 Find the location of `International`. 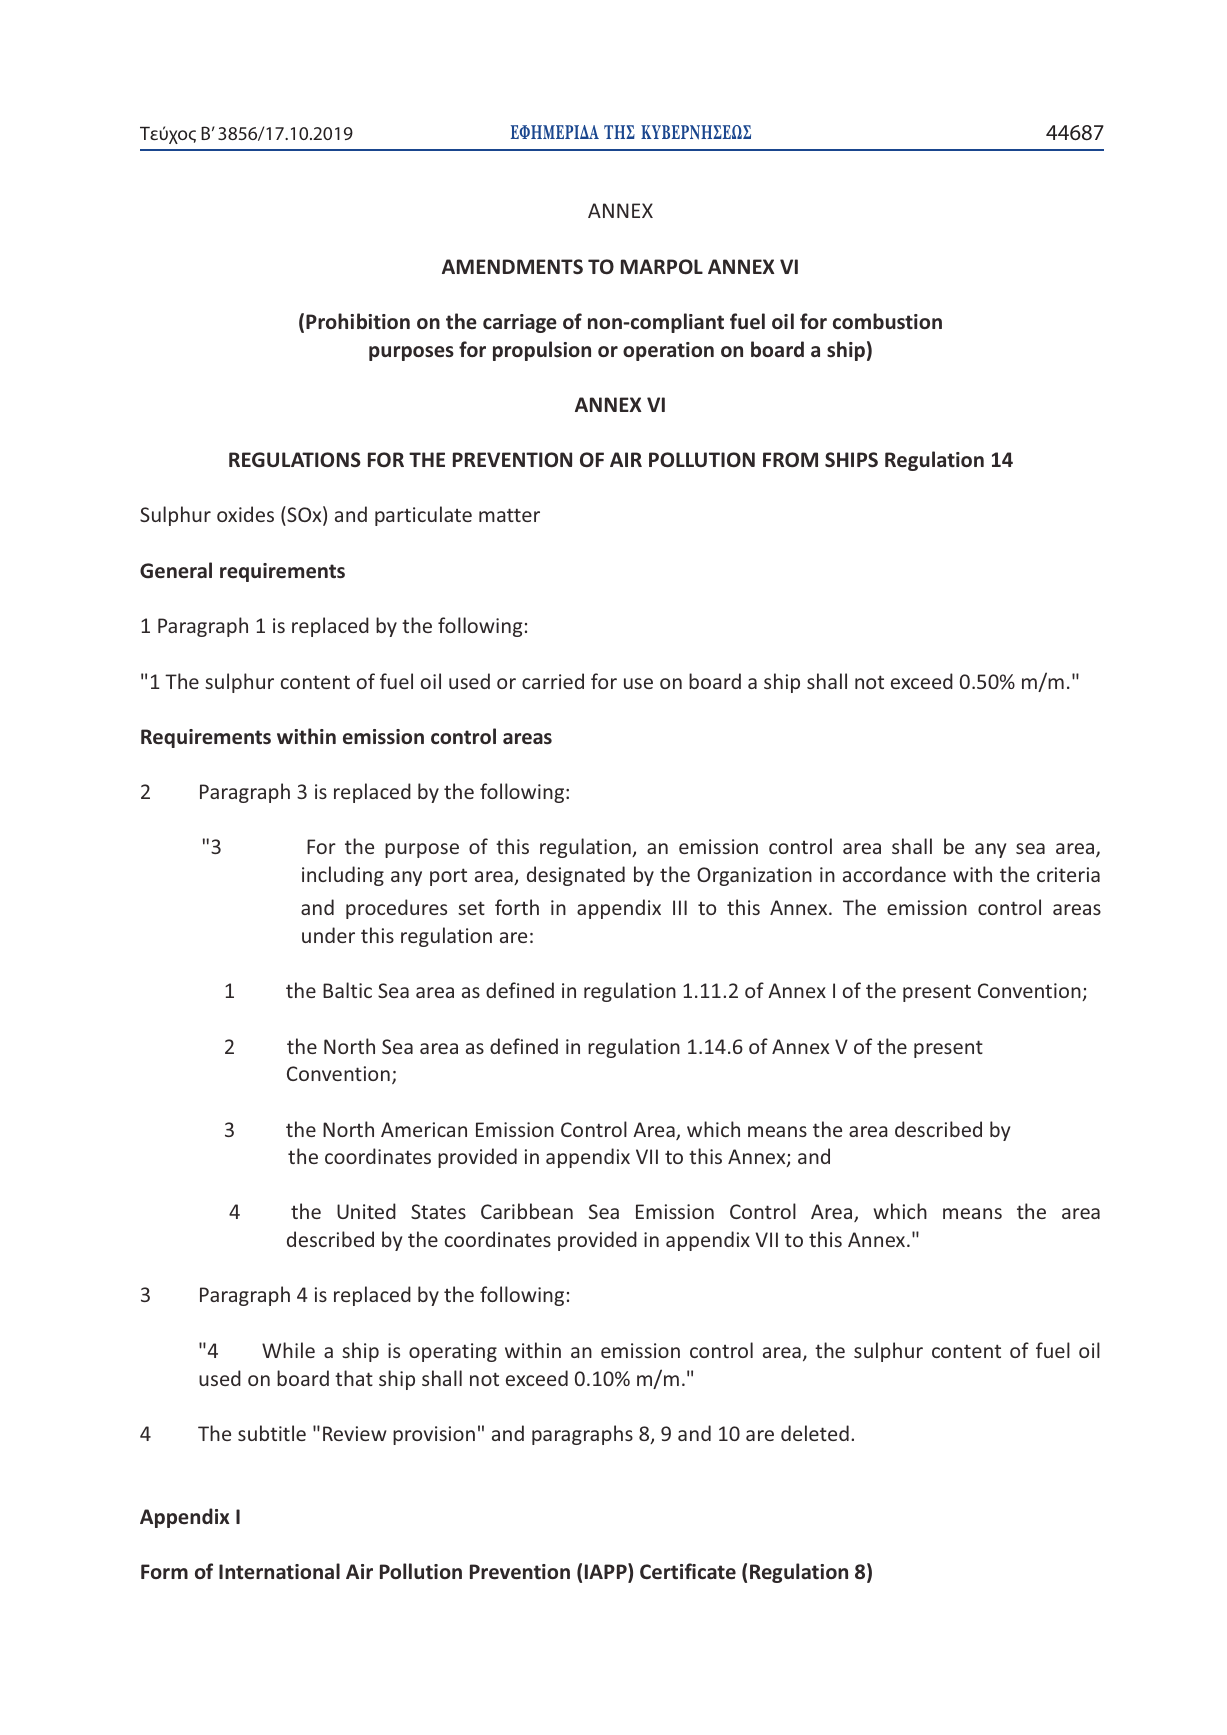

International is located at coordinates (279, 1571).
